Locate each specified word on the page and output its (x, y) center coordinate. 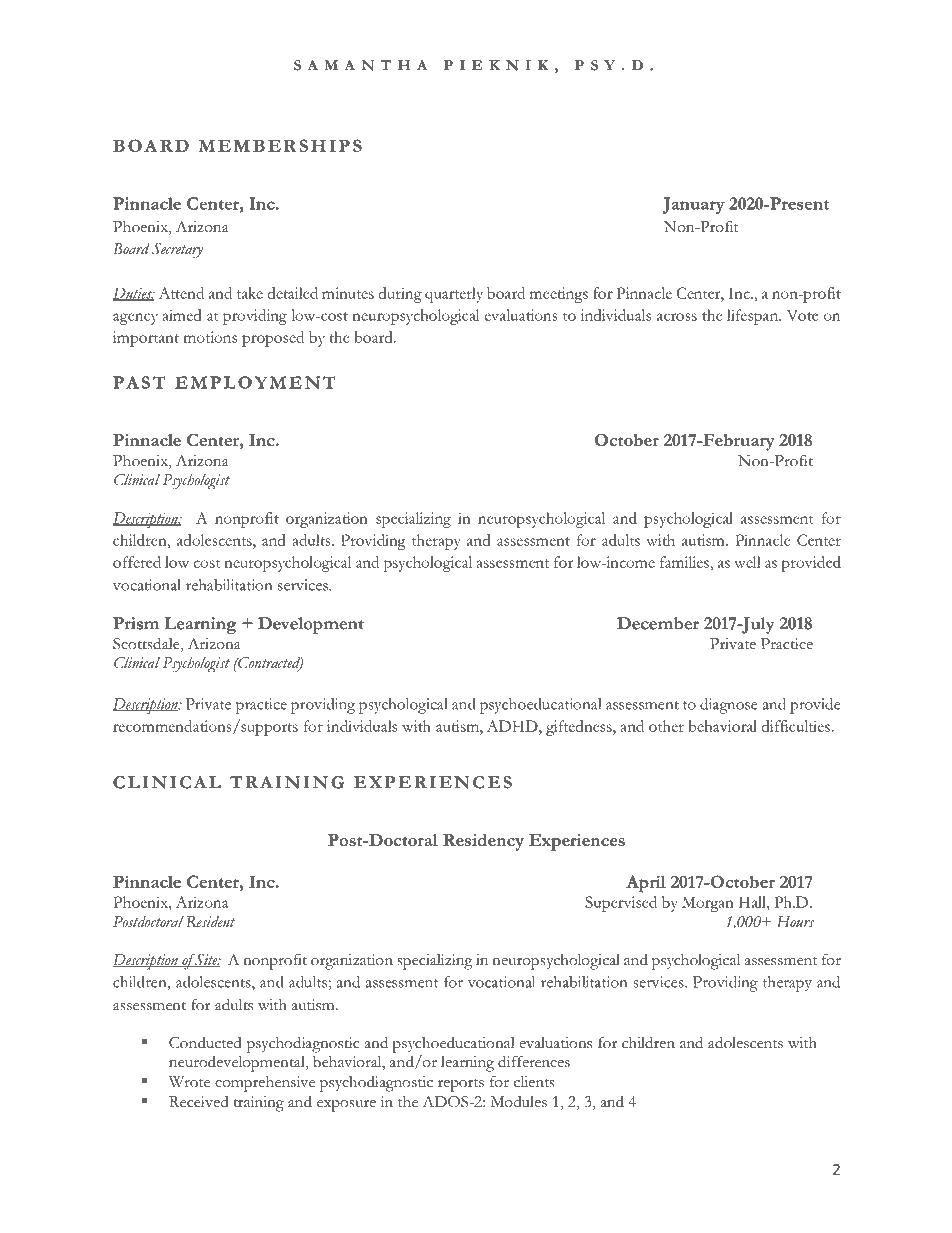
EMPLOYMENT (255, 382)
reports (461, 1085)
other (666, 726)
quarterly (454, 295)
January (693, 205)
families (685, 562)
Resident (210, 921)
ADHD (513, 726)
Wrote (189, 1082)
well (747, 562)
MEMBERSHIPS (280, 145)
